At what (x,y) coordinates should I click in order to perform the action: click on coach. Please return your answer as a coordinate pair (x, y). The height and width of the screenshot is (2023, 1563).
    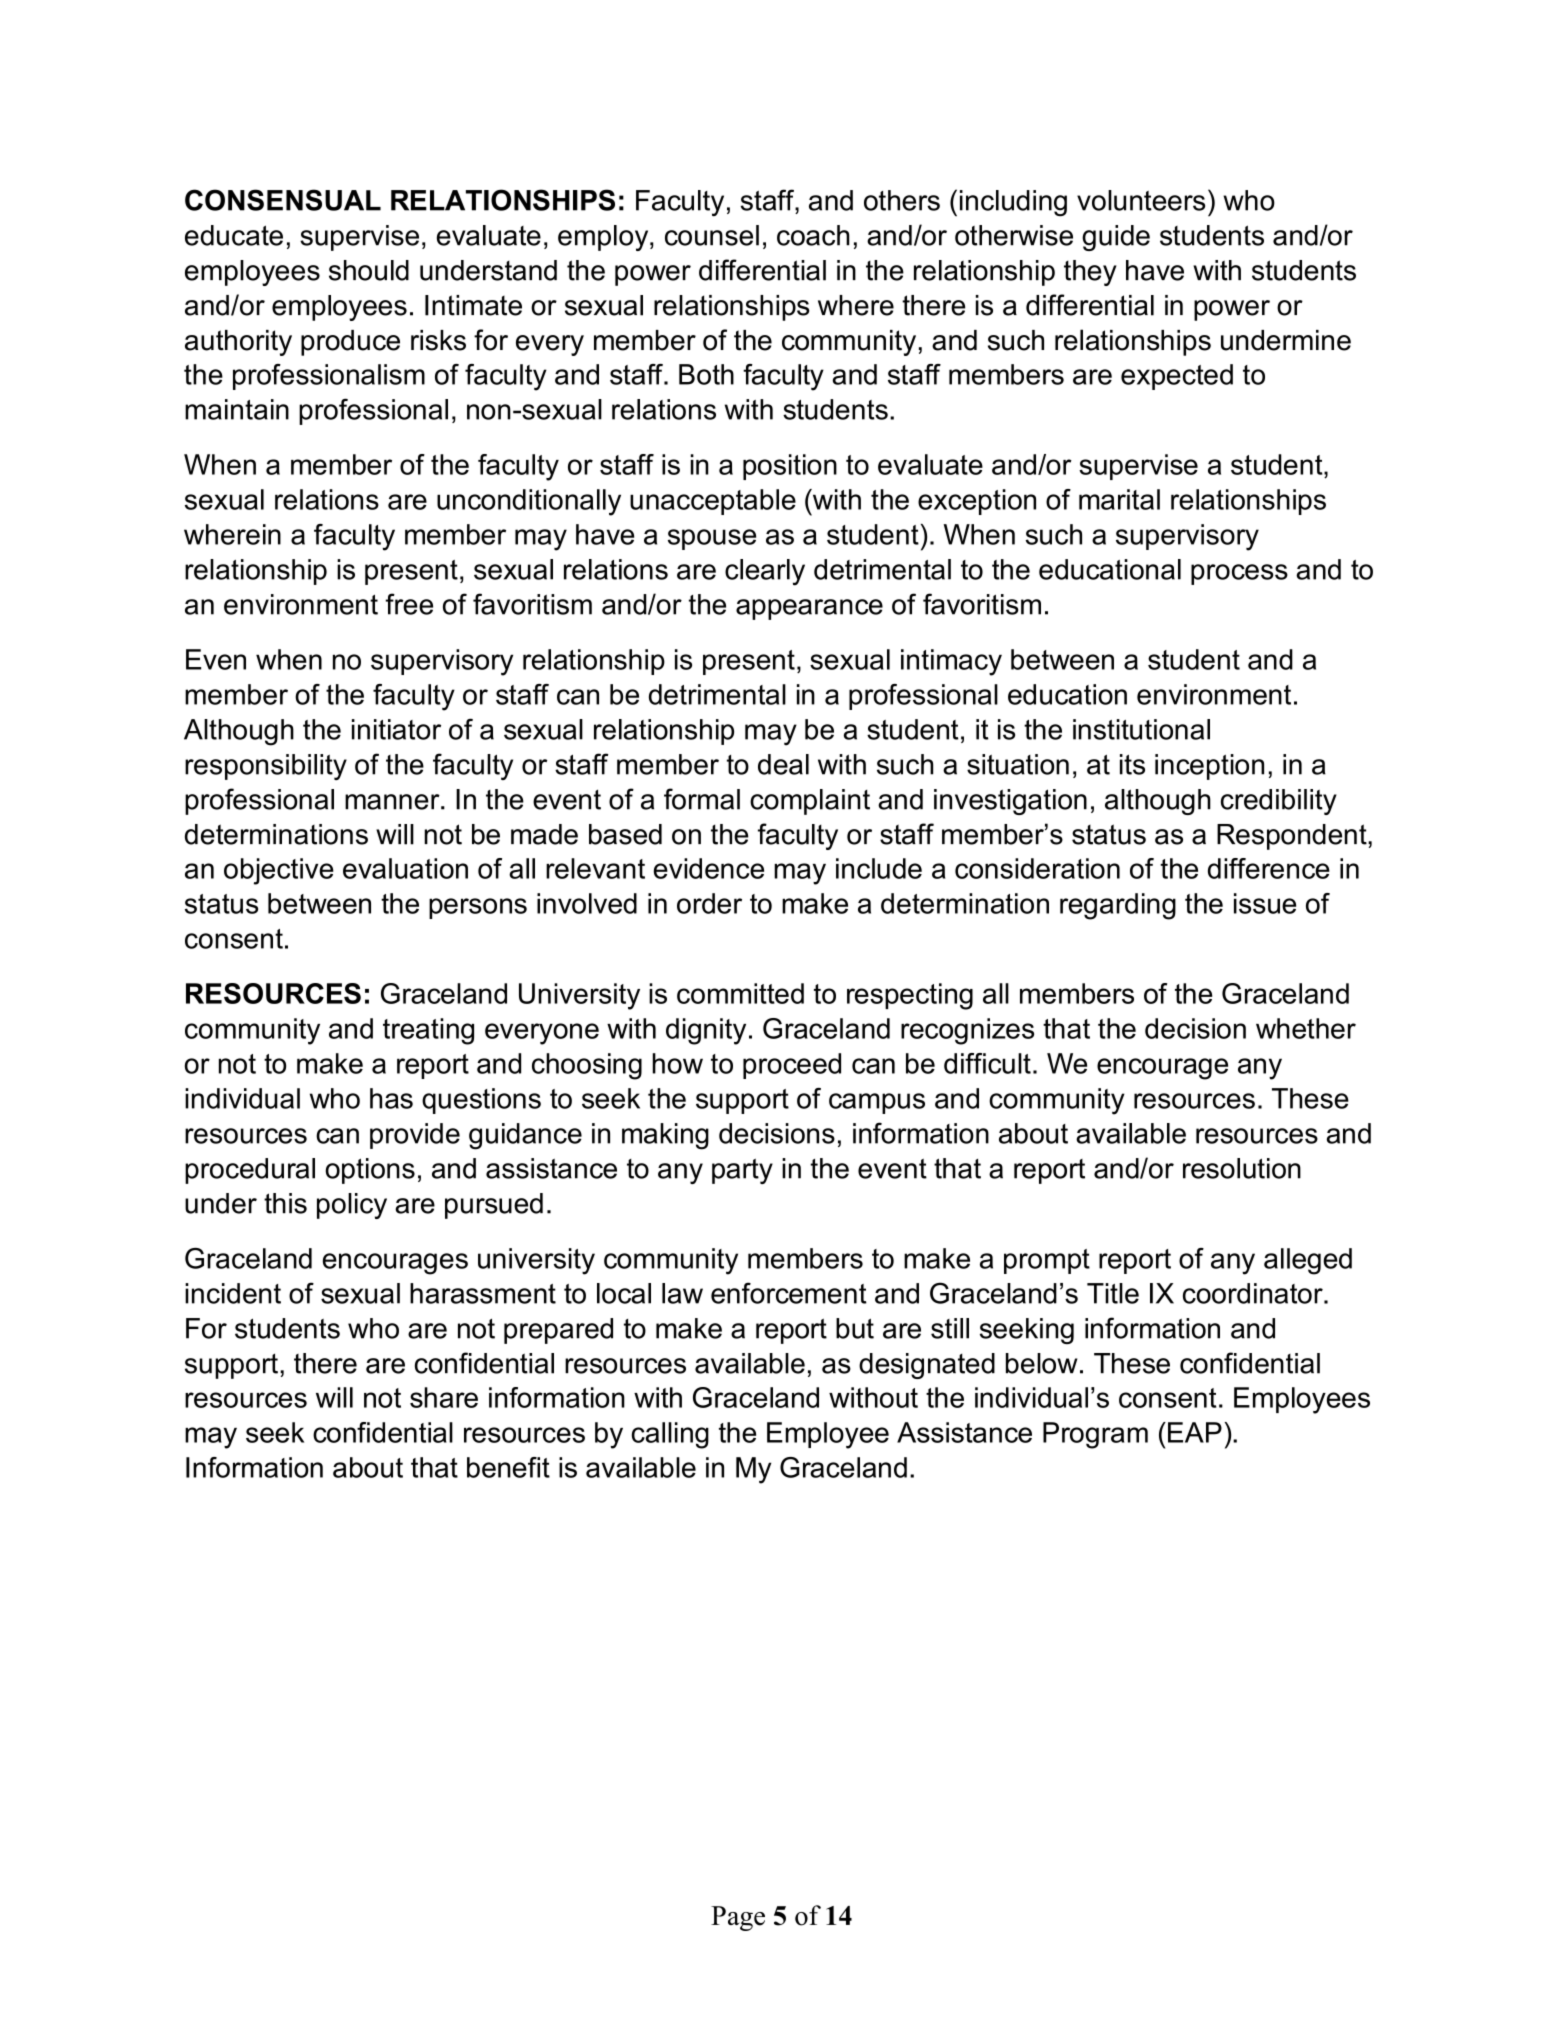
    Looking at the image, I should click on (813, 235).
